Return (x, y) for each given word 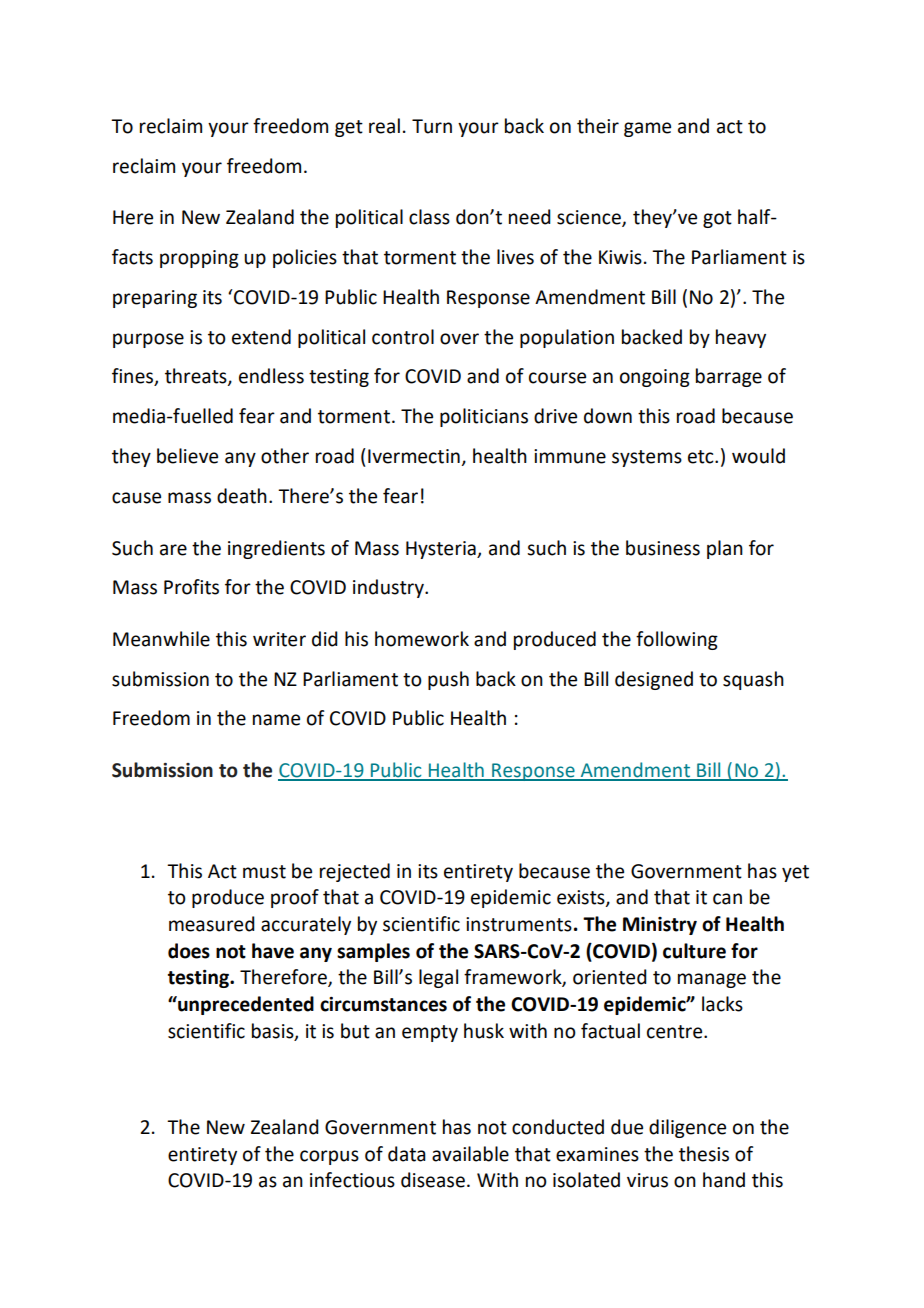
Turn (432, 126)
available (470, 1154)
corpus (329, 1157)
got (717, 219)
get (349, 128)
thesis (704, 1154)
